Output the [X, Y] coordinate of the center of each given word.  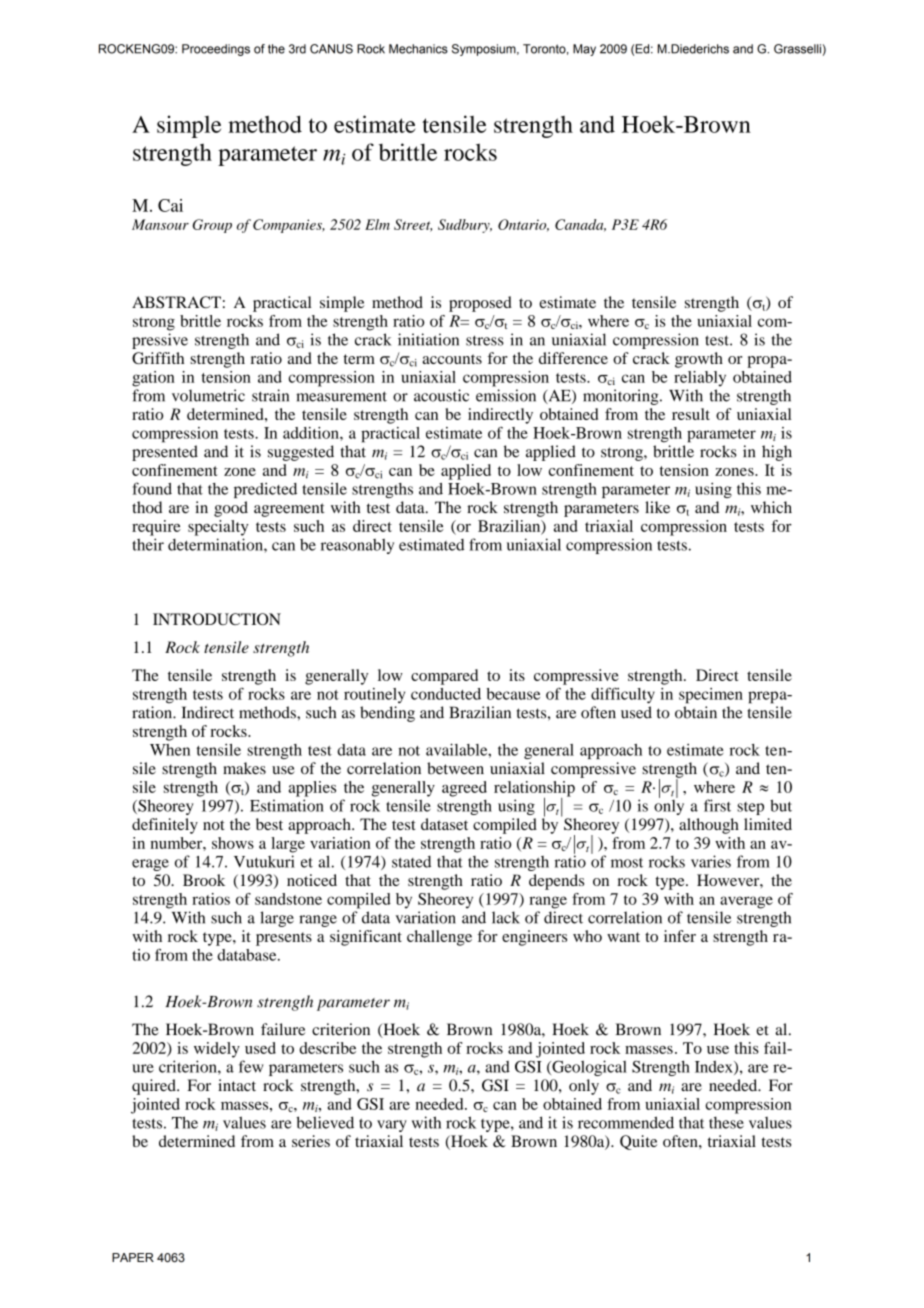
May [584, 50]
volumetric [208, 395]
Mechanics [418, 49]
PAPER [133, 1257]
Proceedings [216, 50]
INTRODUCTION [217, 619]
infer [680, 936]
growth [699, 360]
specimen [711, 696]
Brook [204, 880]
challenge [439, 938]
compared [444, 677]
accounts [452, 359]
